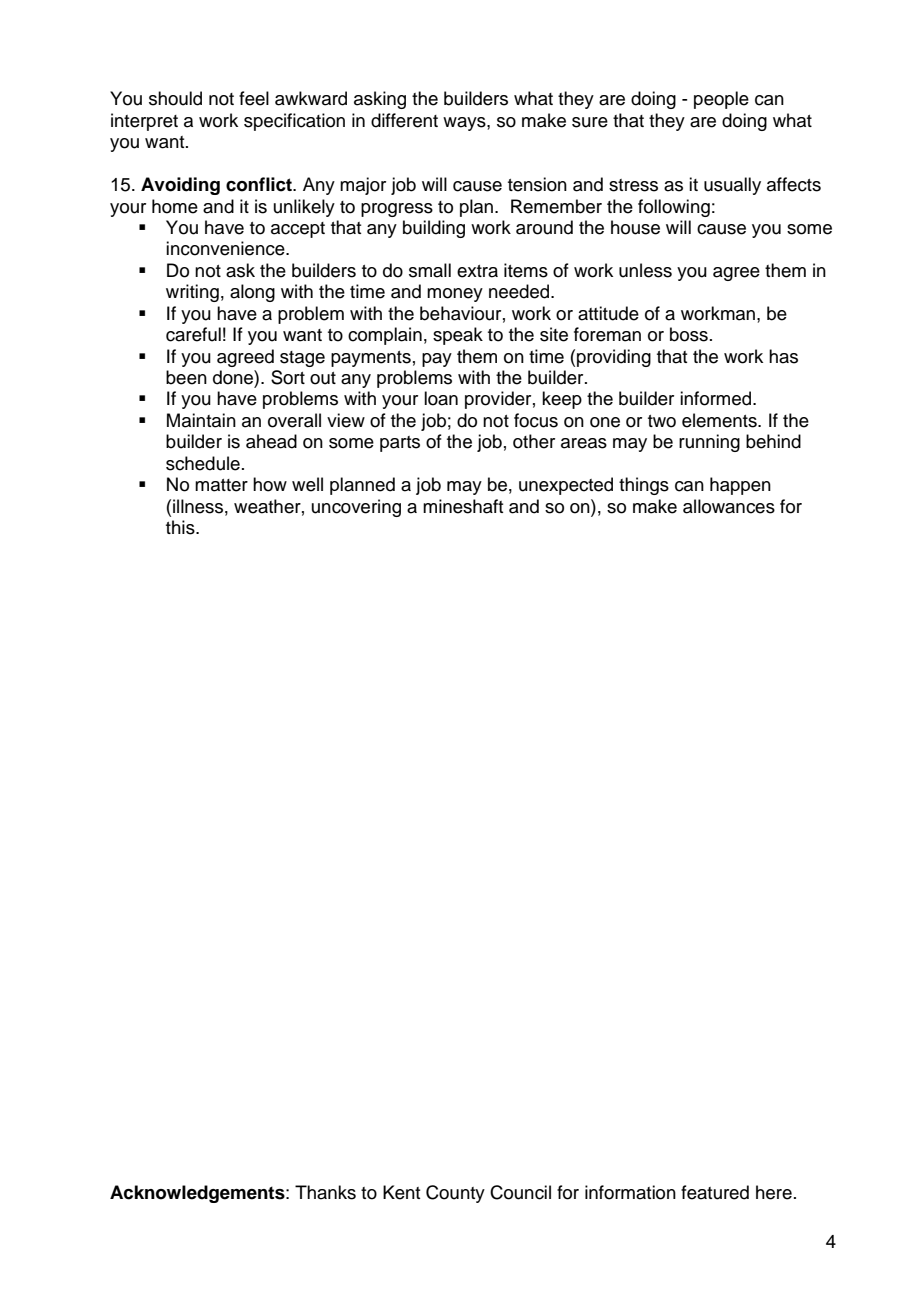 The width and height of the page is (924, 1308). I want to click on featured, so click(715, 1192).
